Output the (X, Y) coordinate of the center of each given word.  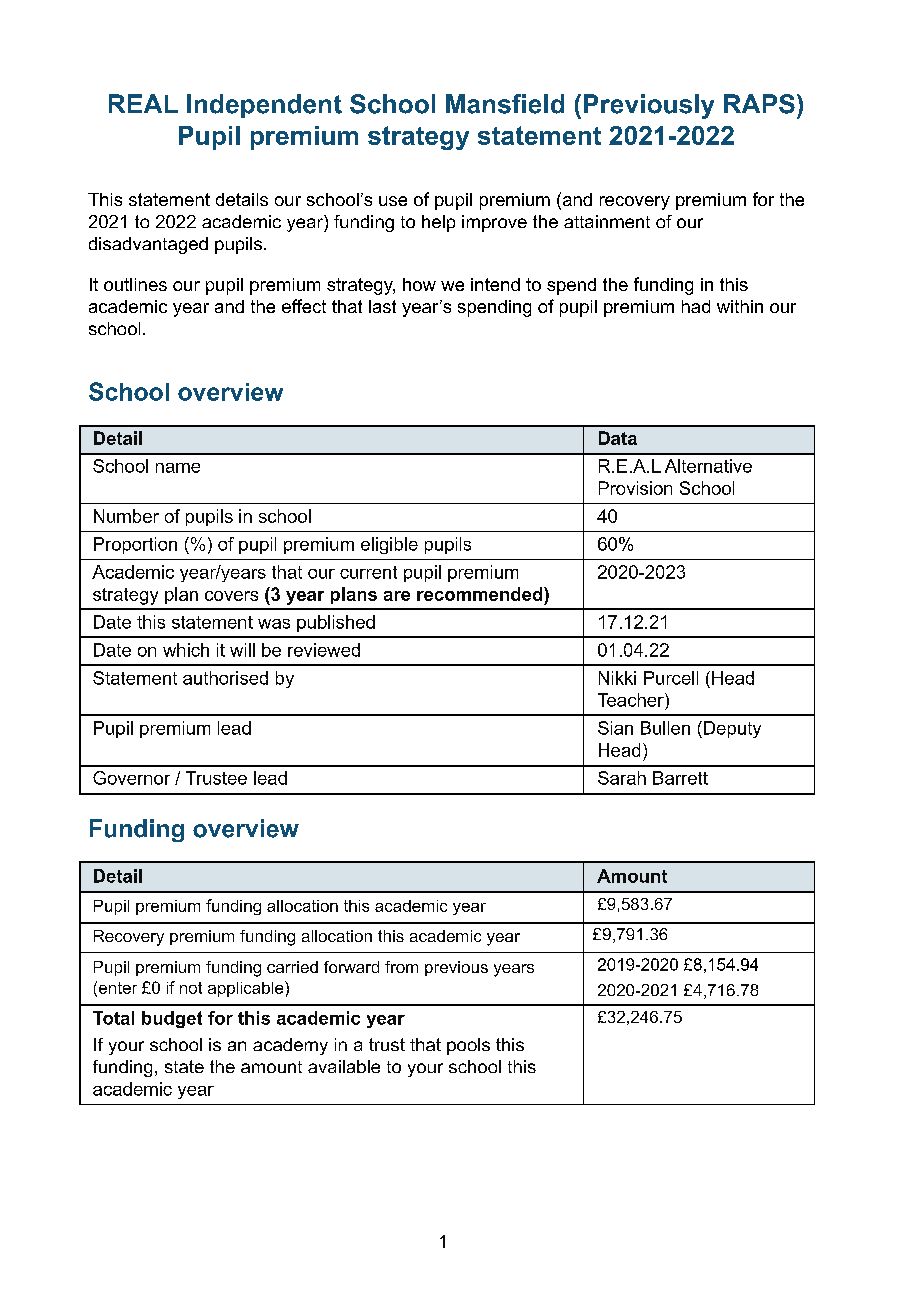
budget (172, 1019)
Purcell (671, 678)
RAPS (759, 104)
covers (231, 596)
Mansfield (505, 104)
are (397, 596)
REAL (143, 103)
